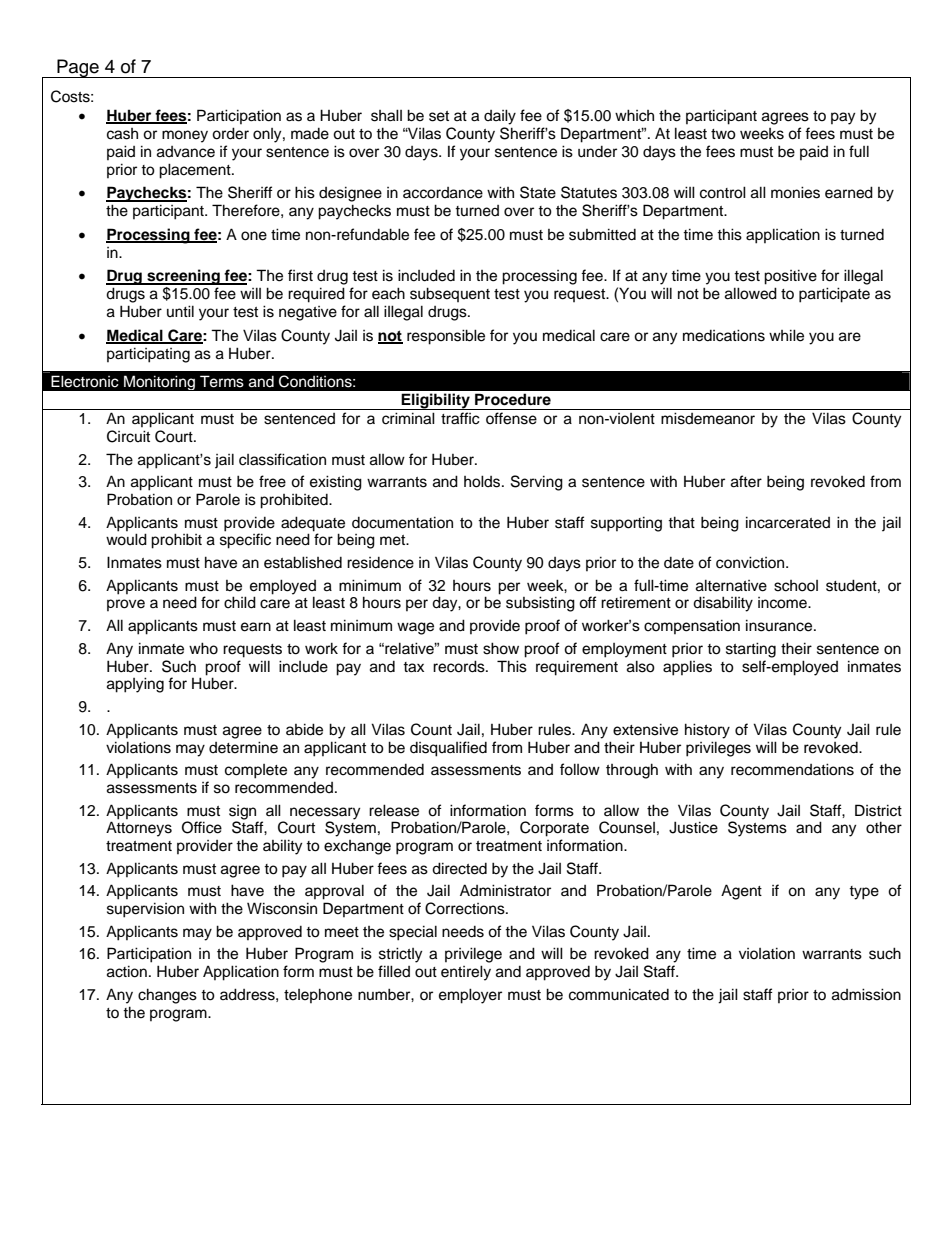 Image resolution: width=952 pixels, height=1233 pixels. I want to click on two, so click(723, 134).
